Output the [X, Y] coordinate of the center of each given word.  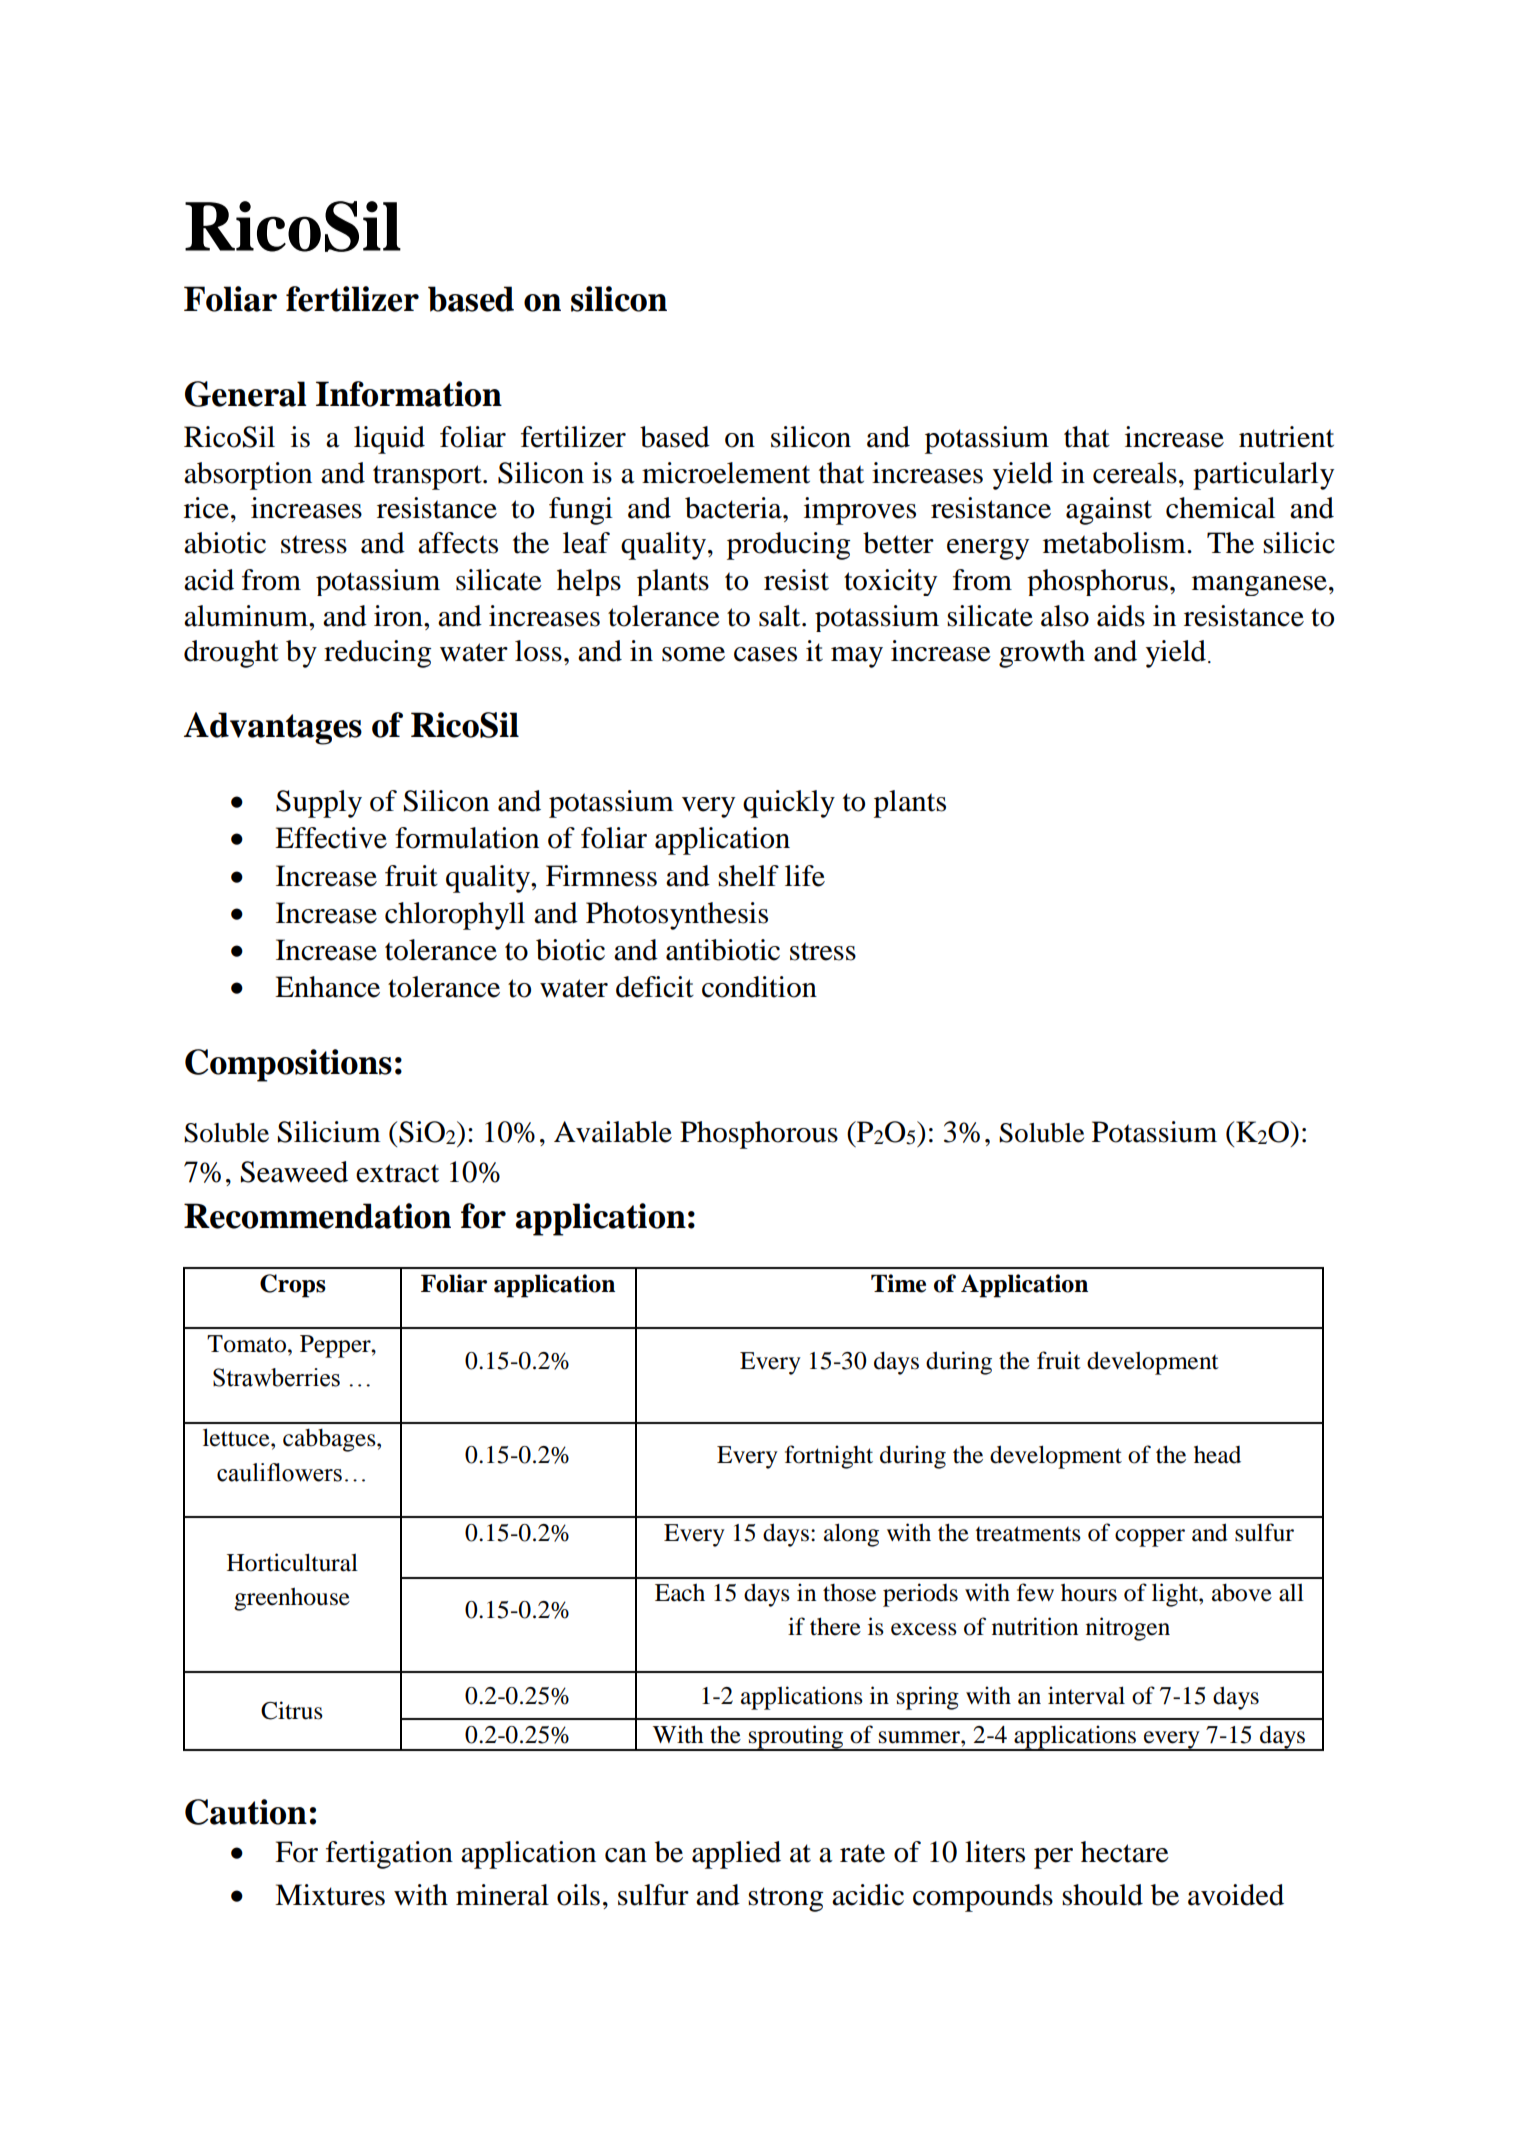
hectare [1125, 1852]
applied [736, 1855]
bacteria [734, 508]
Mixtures [330, 1895]
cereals [1135, 473]
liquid [389, 440]
